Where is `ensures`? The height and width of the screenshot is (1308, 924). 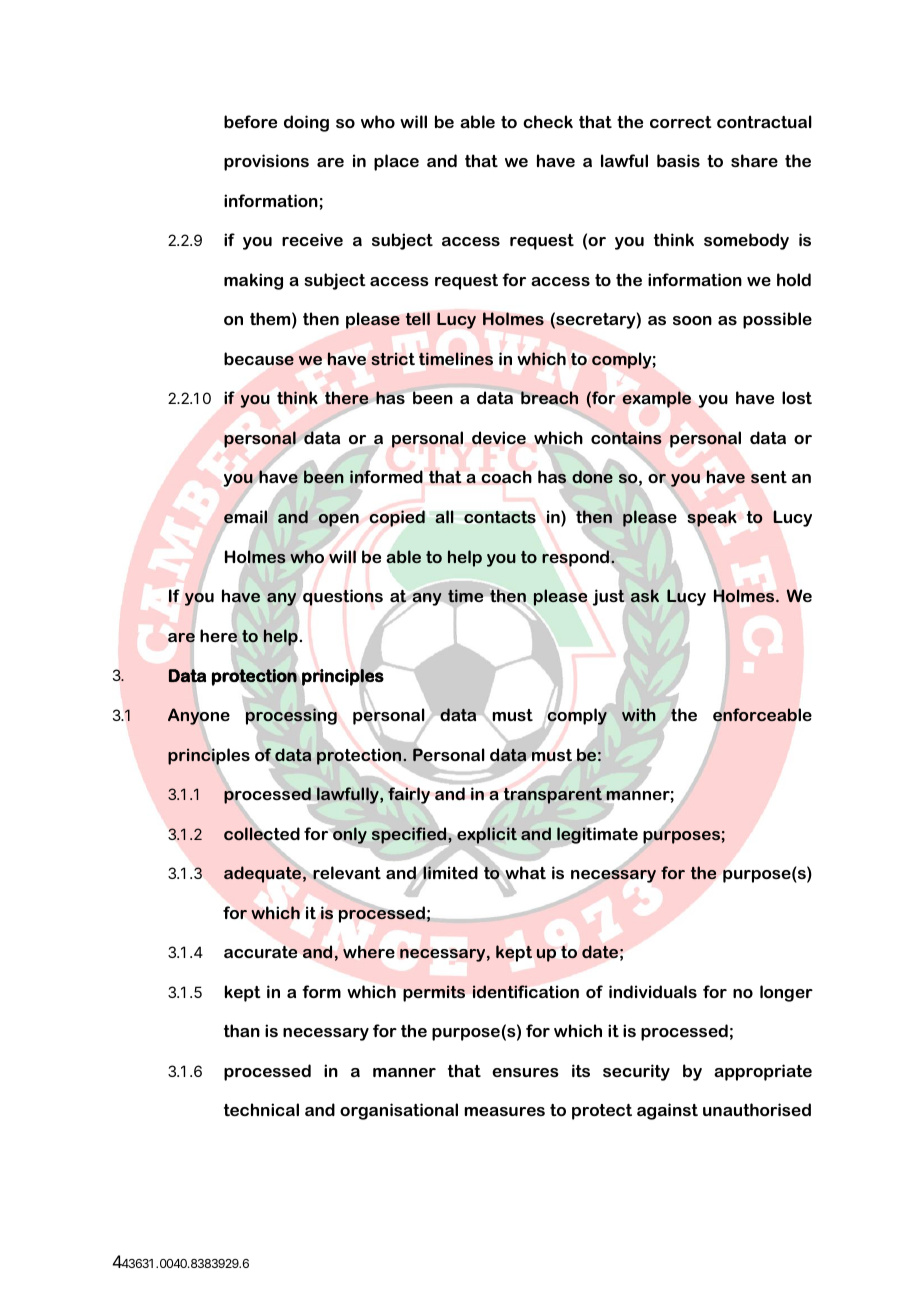
ensures is located at coordinates (525, 1072).
